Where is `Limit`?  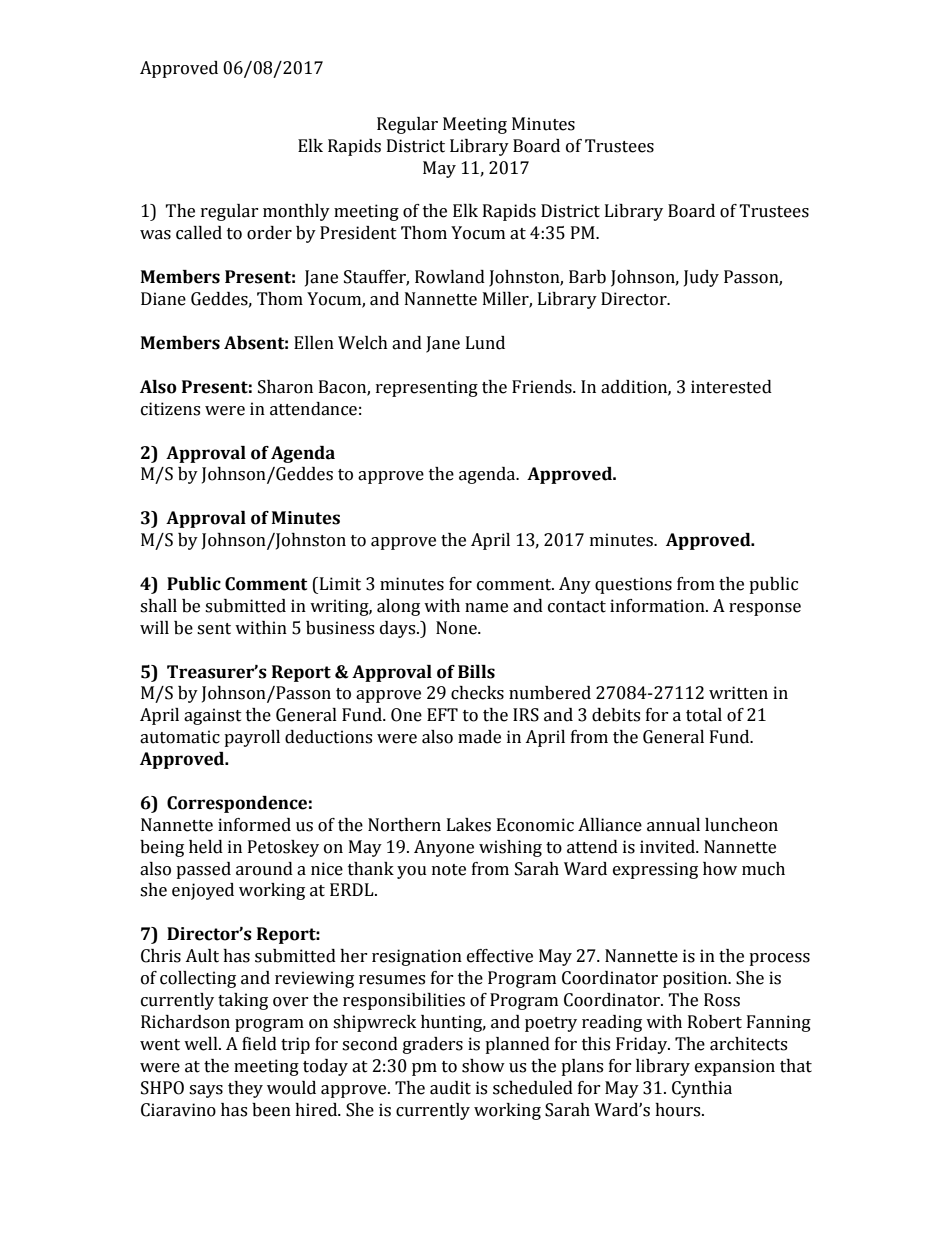 Limit is located at coordinates (339, 584).
